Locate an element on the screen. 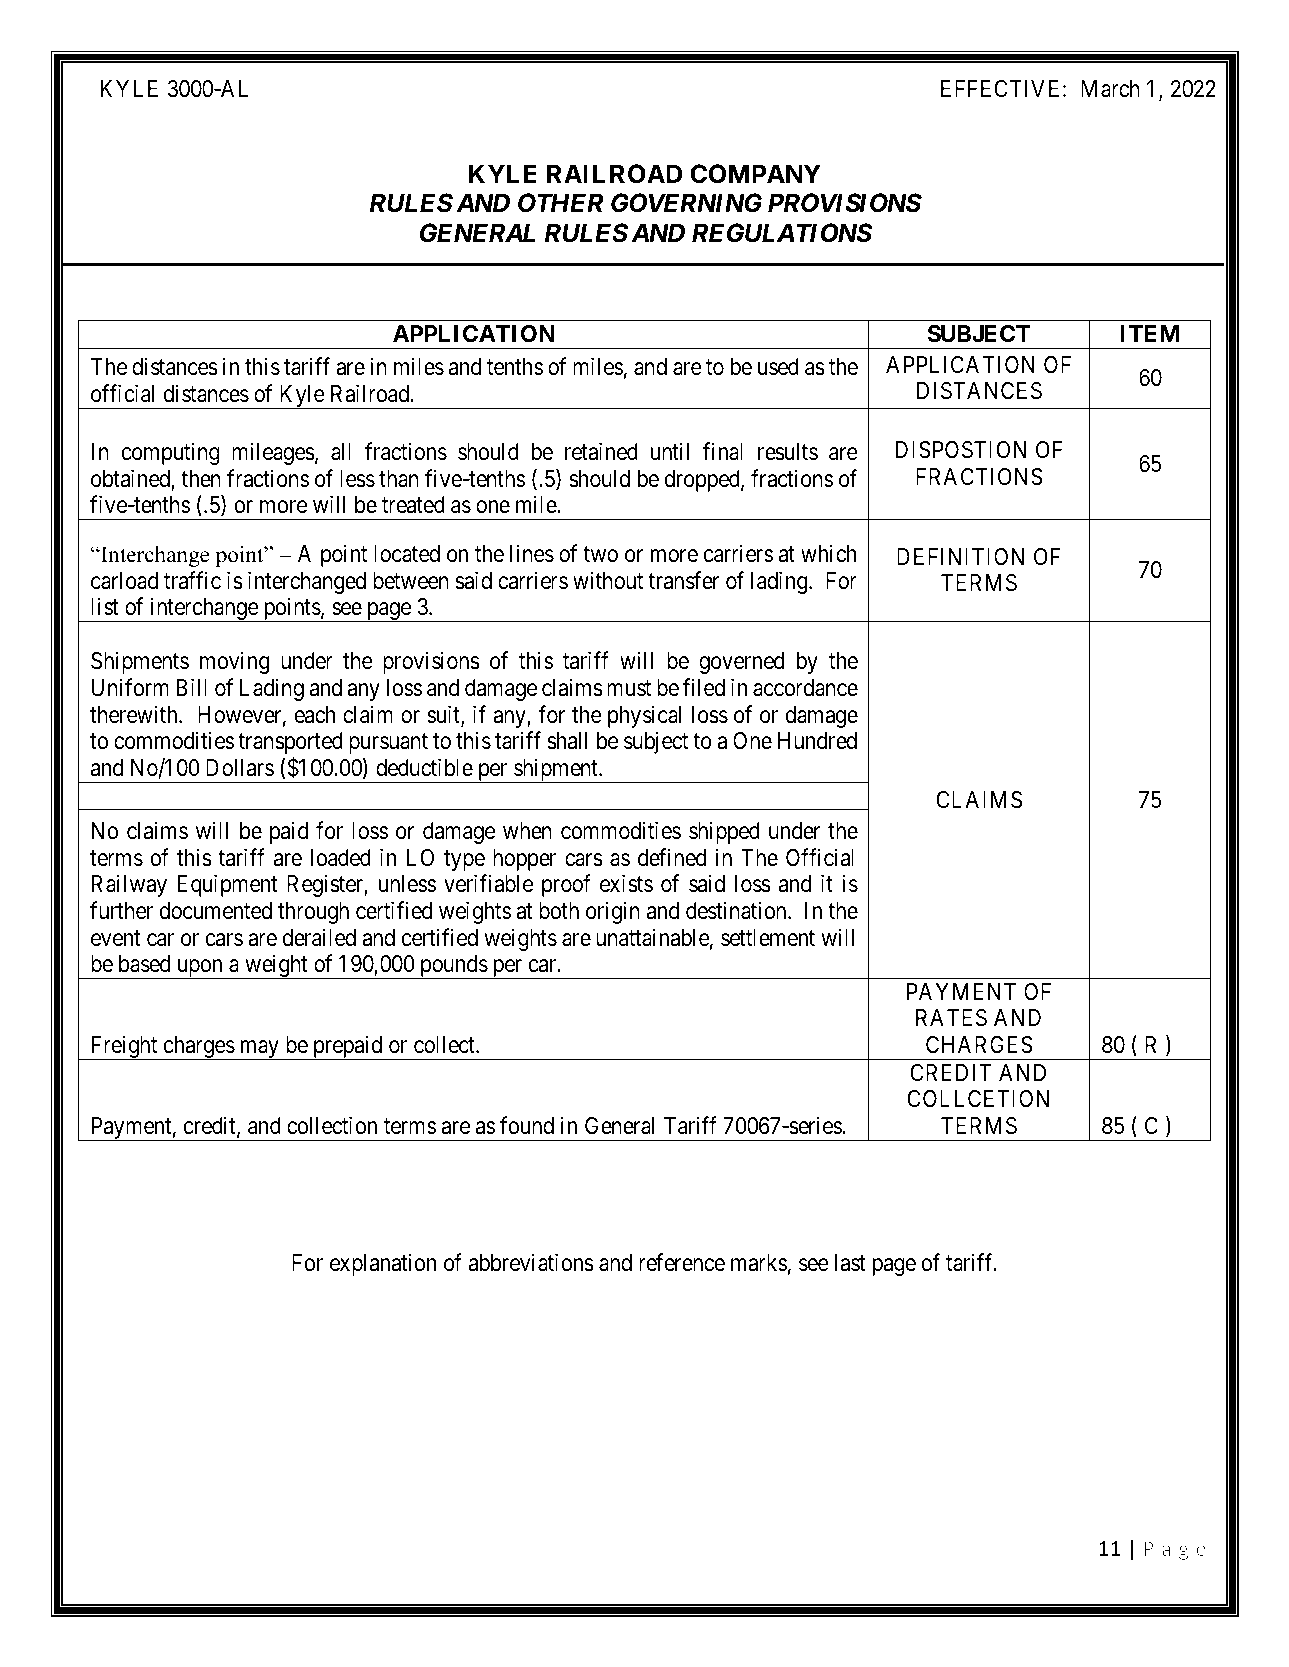  must is located at coordinates (629, 689).
